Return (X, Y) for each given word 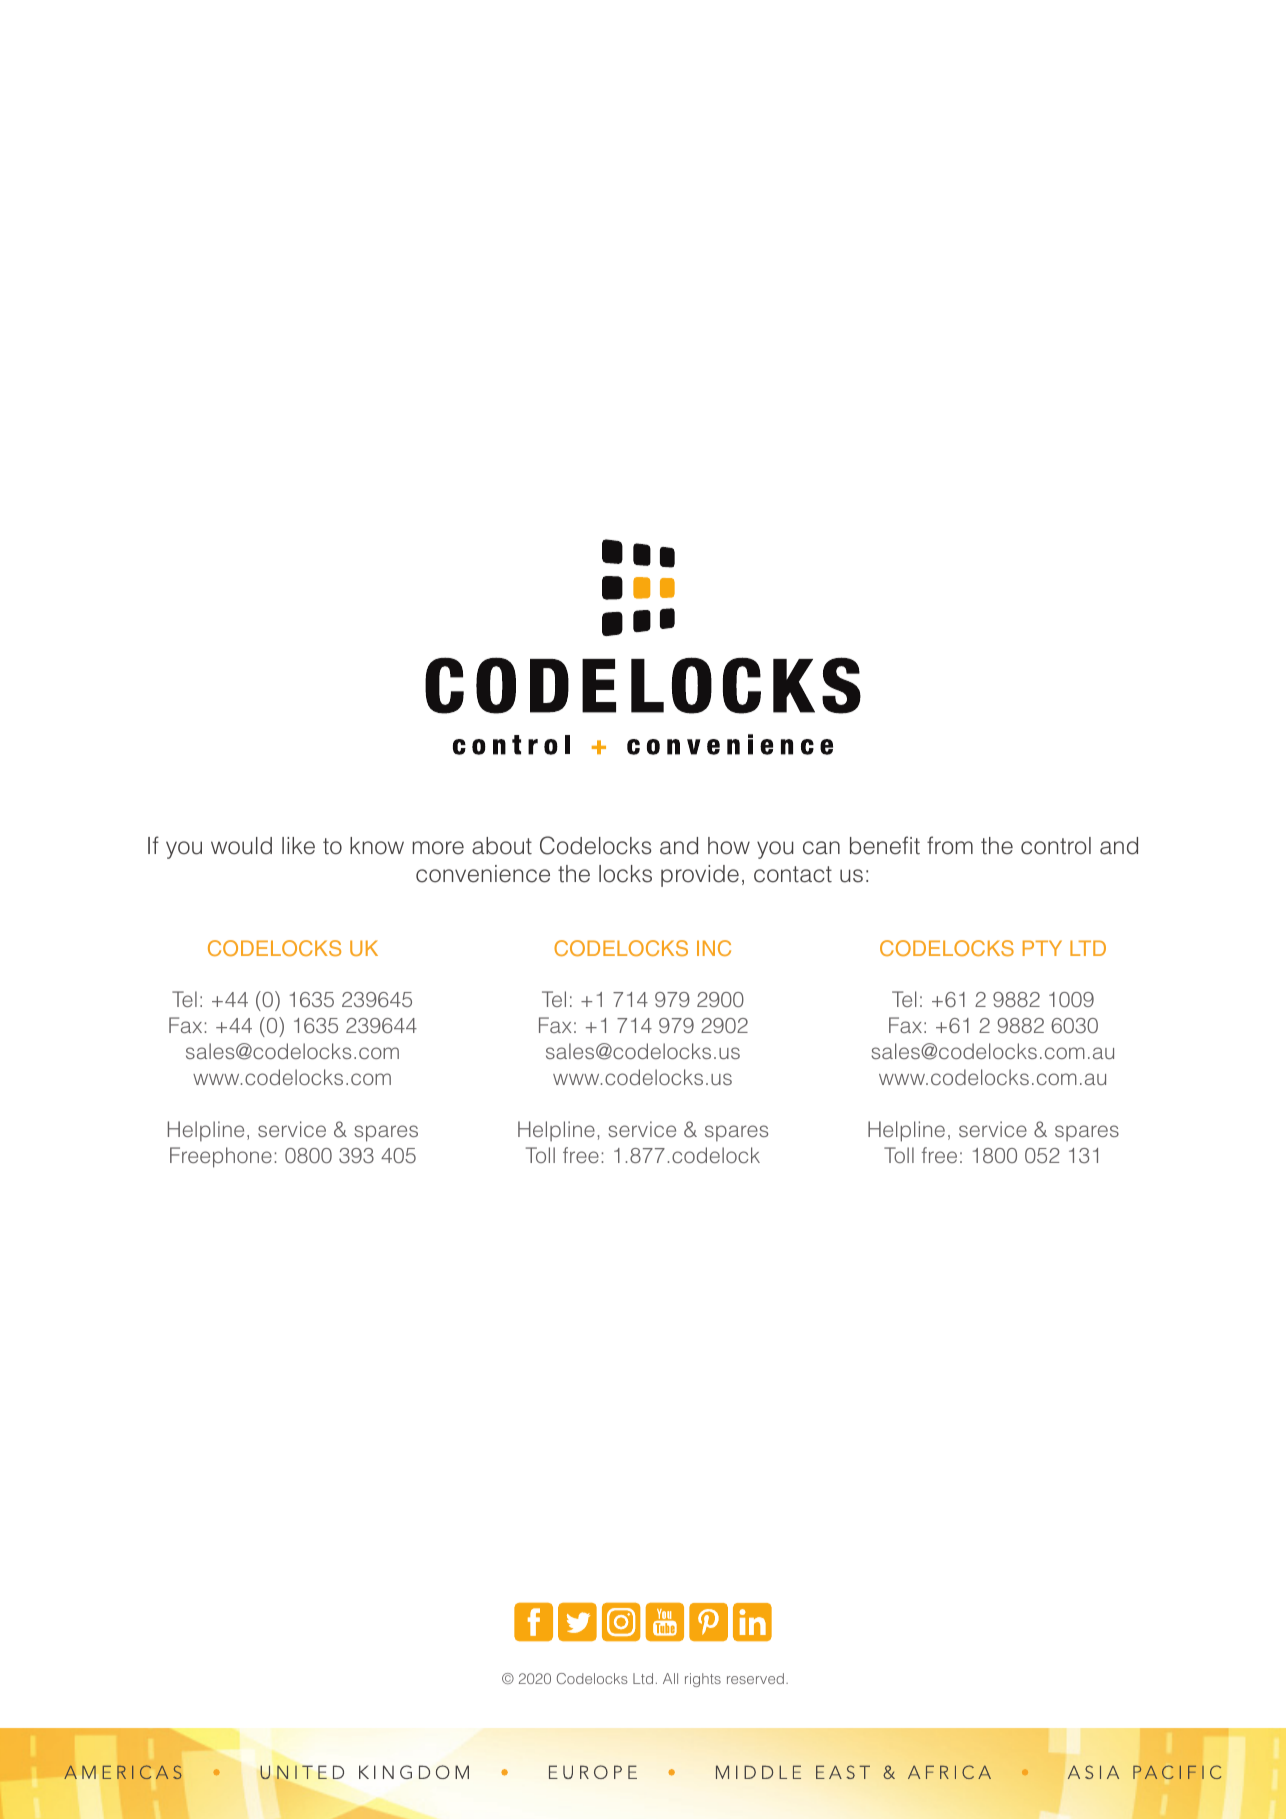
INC (714, 948)
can (821, 848)
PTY (1042, 948)
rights (703, 1680)
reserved (755, 1678)
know (377, 846)
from (950, 845)
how (729, 846)
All (670, 1678)
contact (793, 874)
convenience (483, 874)
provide (700, 876)
